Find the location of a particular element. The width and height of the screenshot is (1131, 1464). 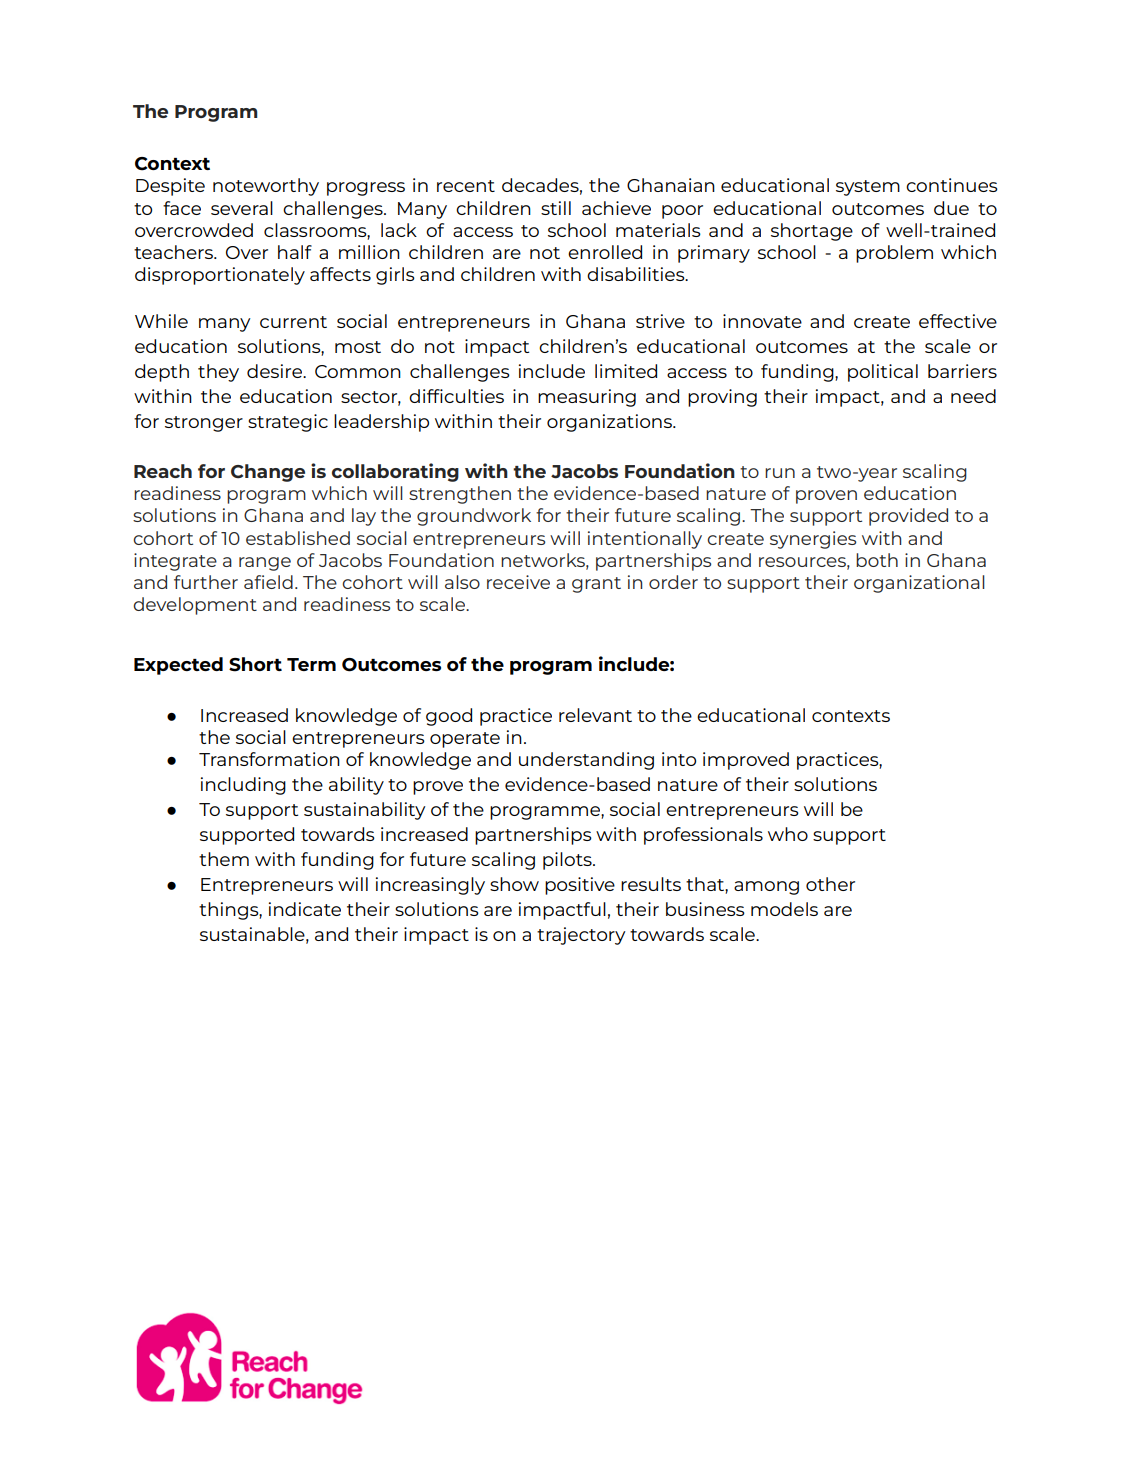

measuring is located at coordinates (587, 398).
